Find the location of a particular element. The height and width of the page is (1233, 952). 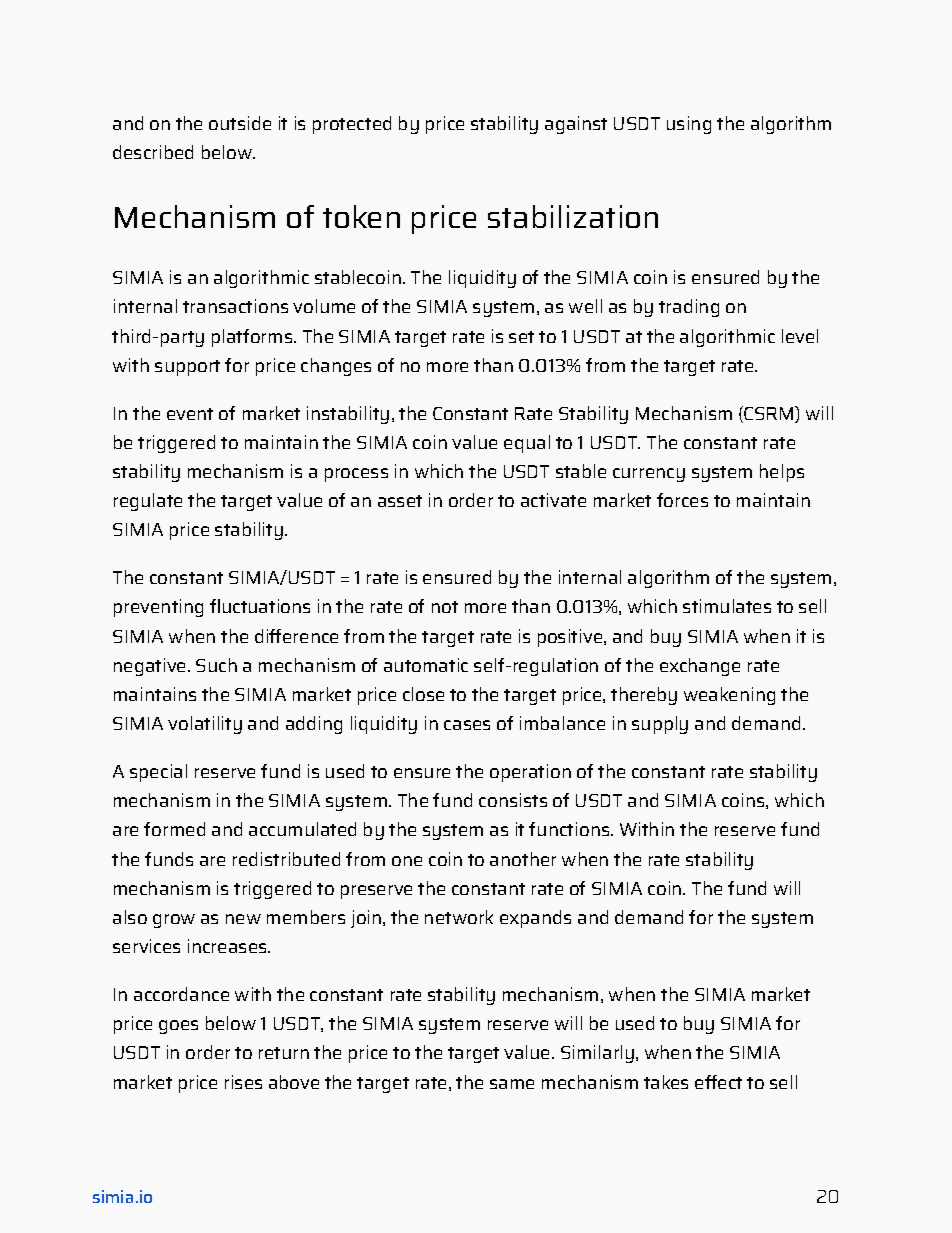

level is located at coordinates (800, 336).
